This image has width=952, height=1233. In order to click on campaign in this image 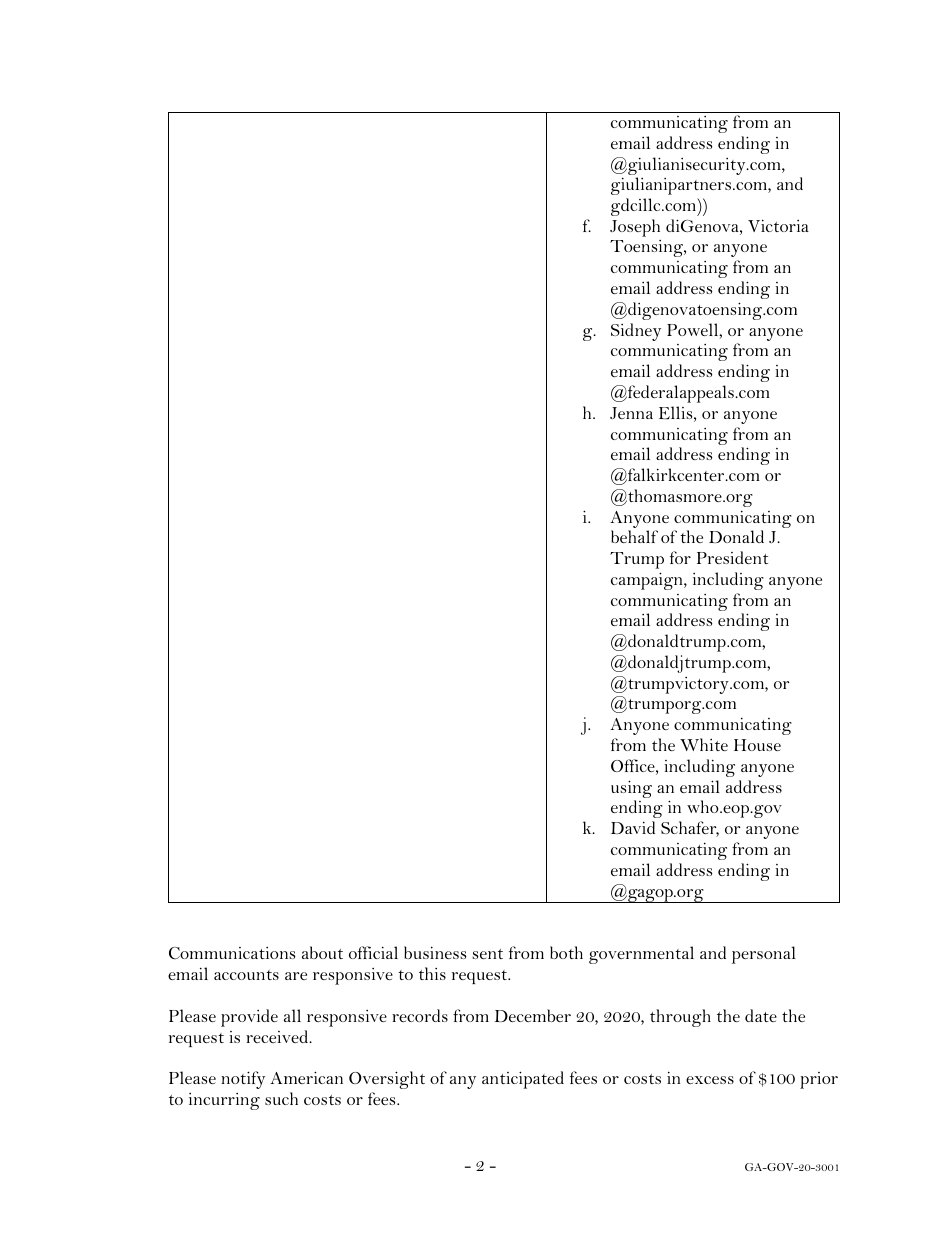, I will do `click(648, 581)`.
